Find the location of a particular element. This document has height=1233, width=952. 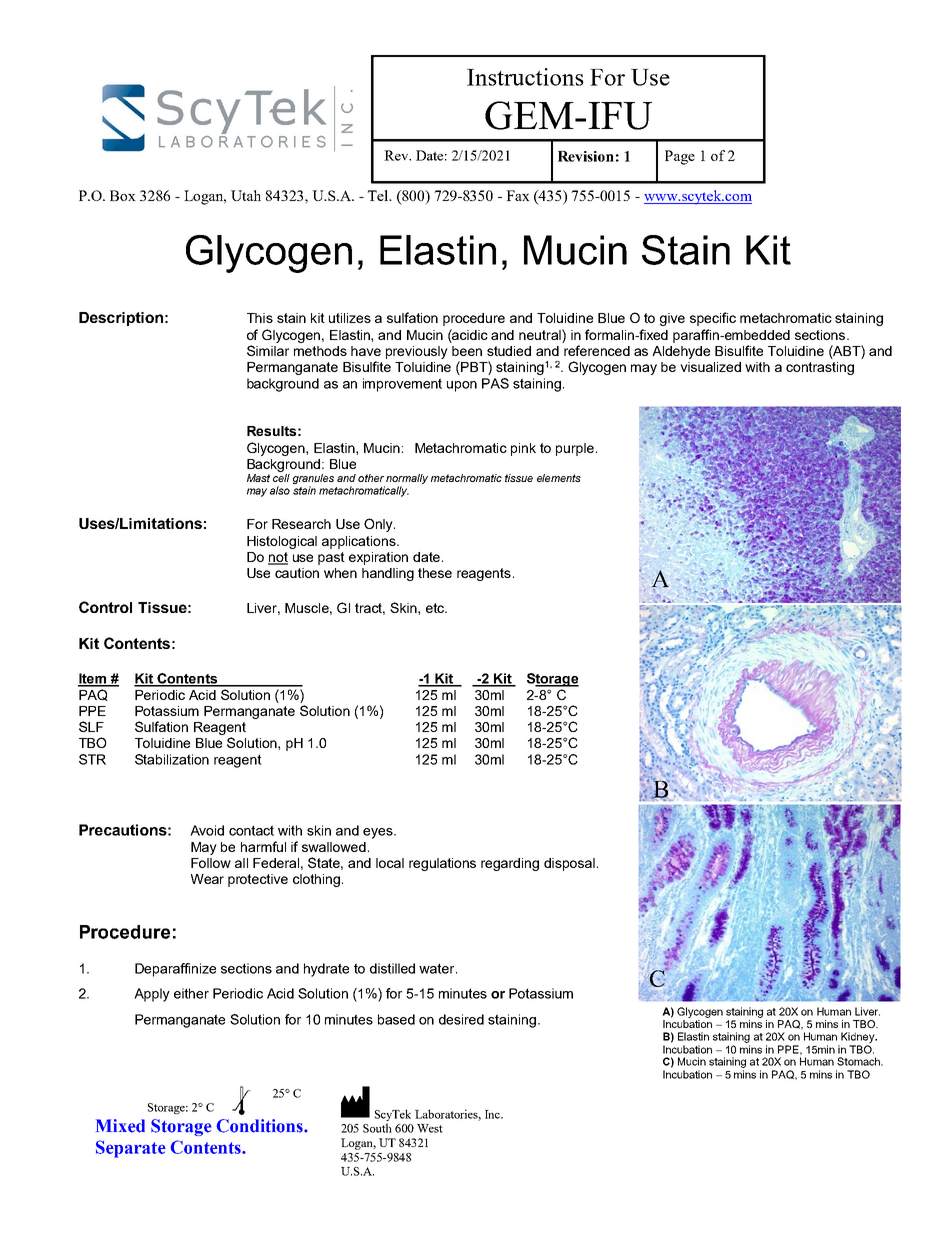

pink is located at coordinates (523, 449).
